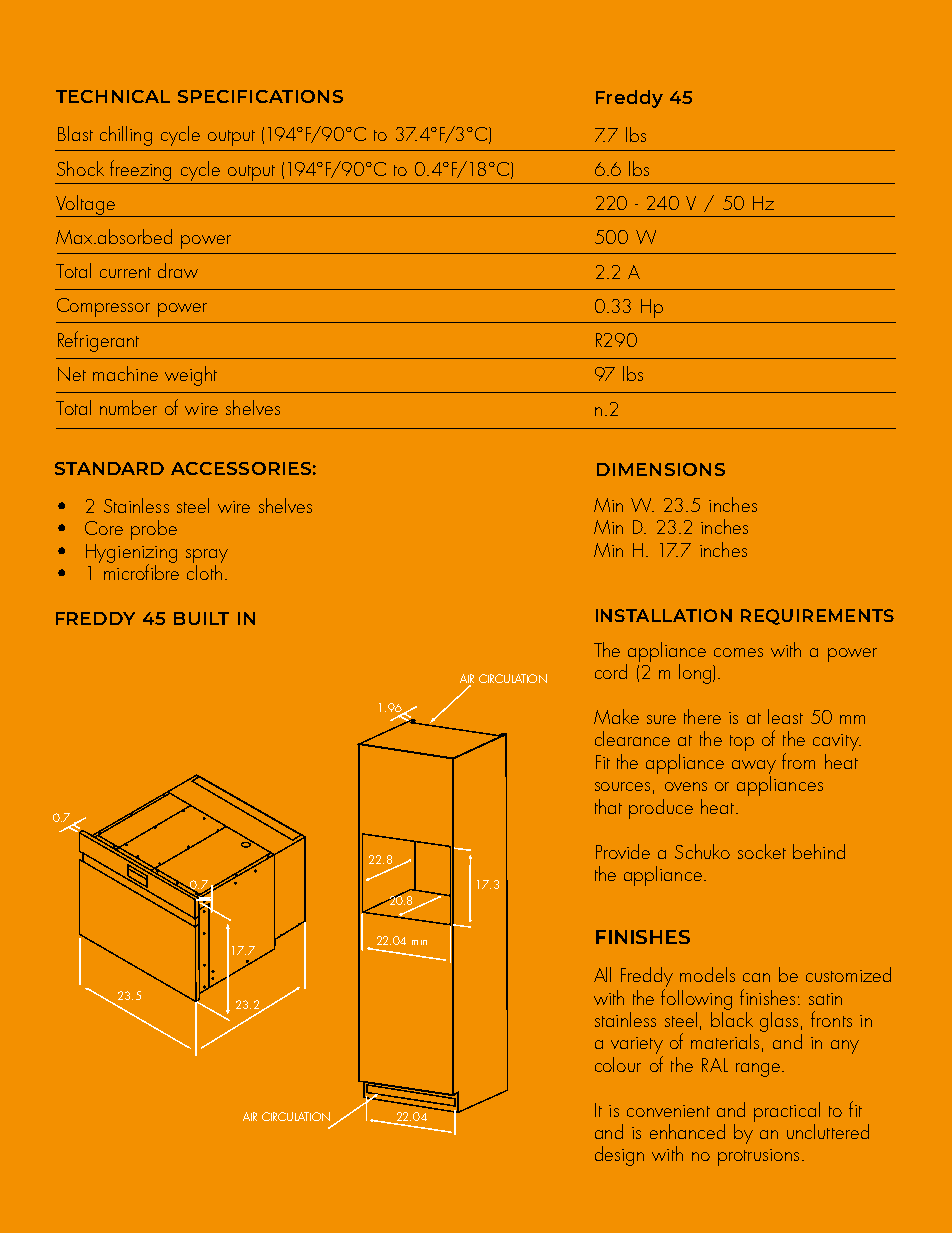  What do you see at coordinates (141, 571) in the document?
I see `microfibre` at bounding box center [141, 571].
